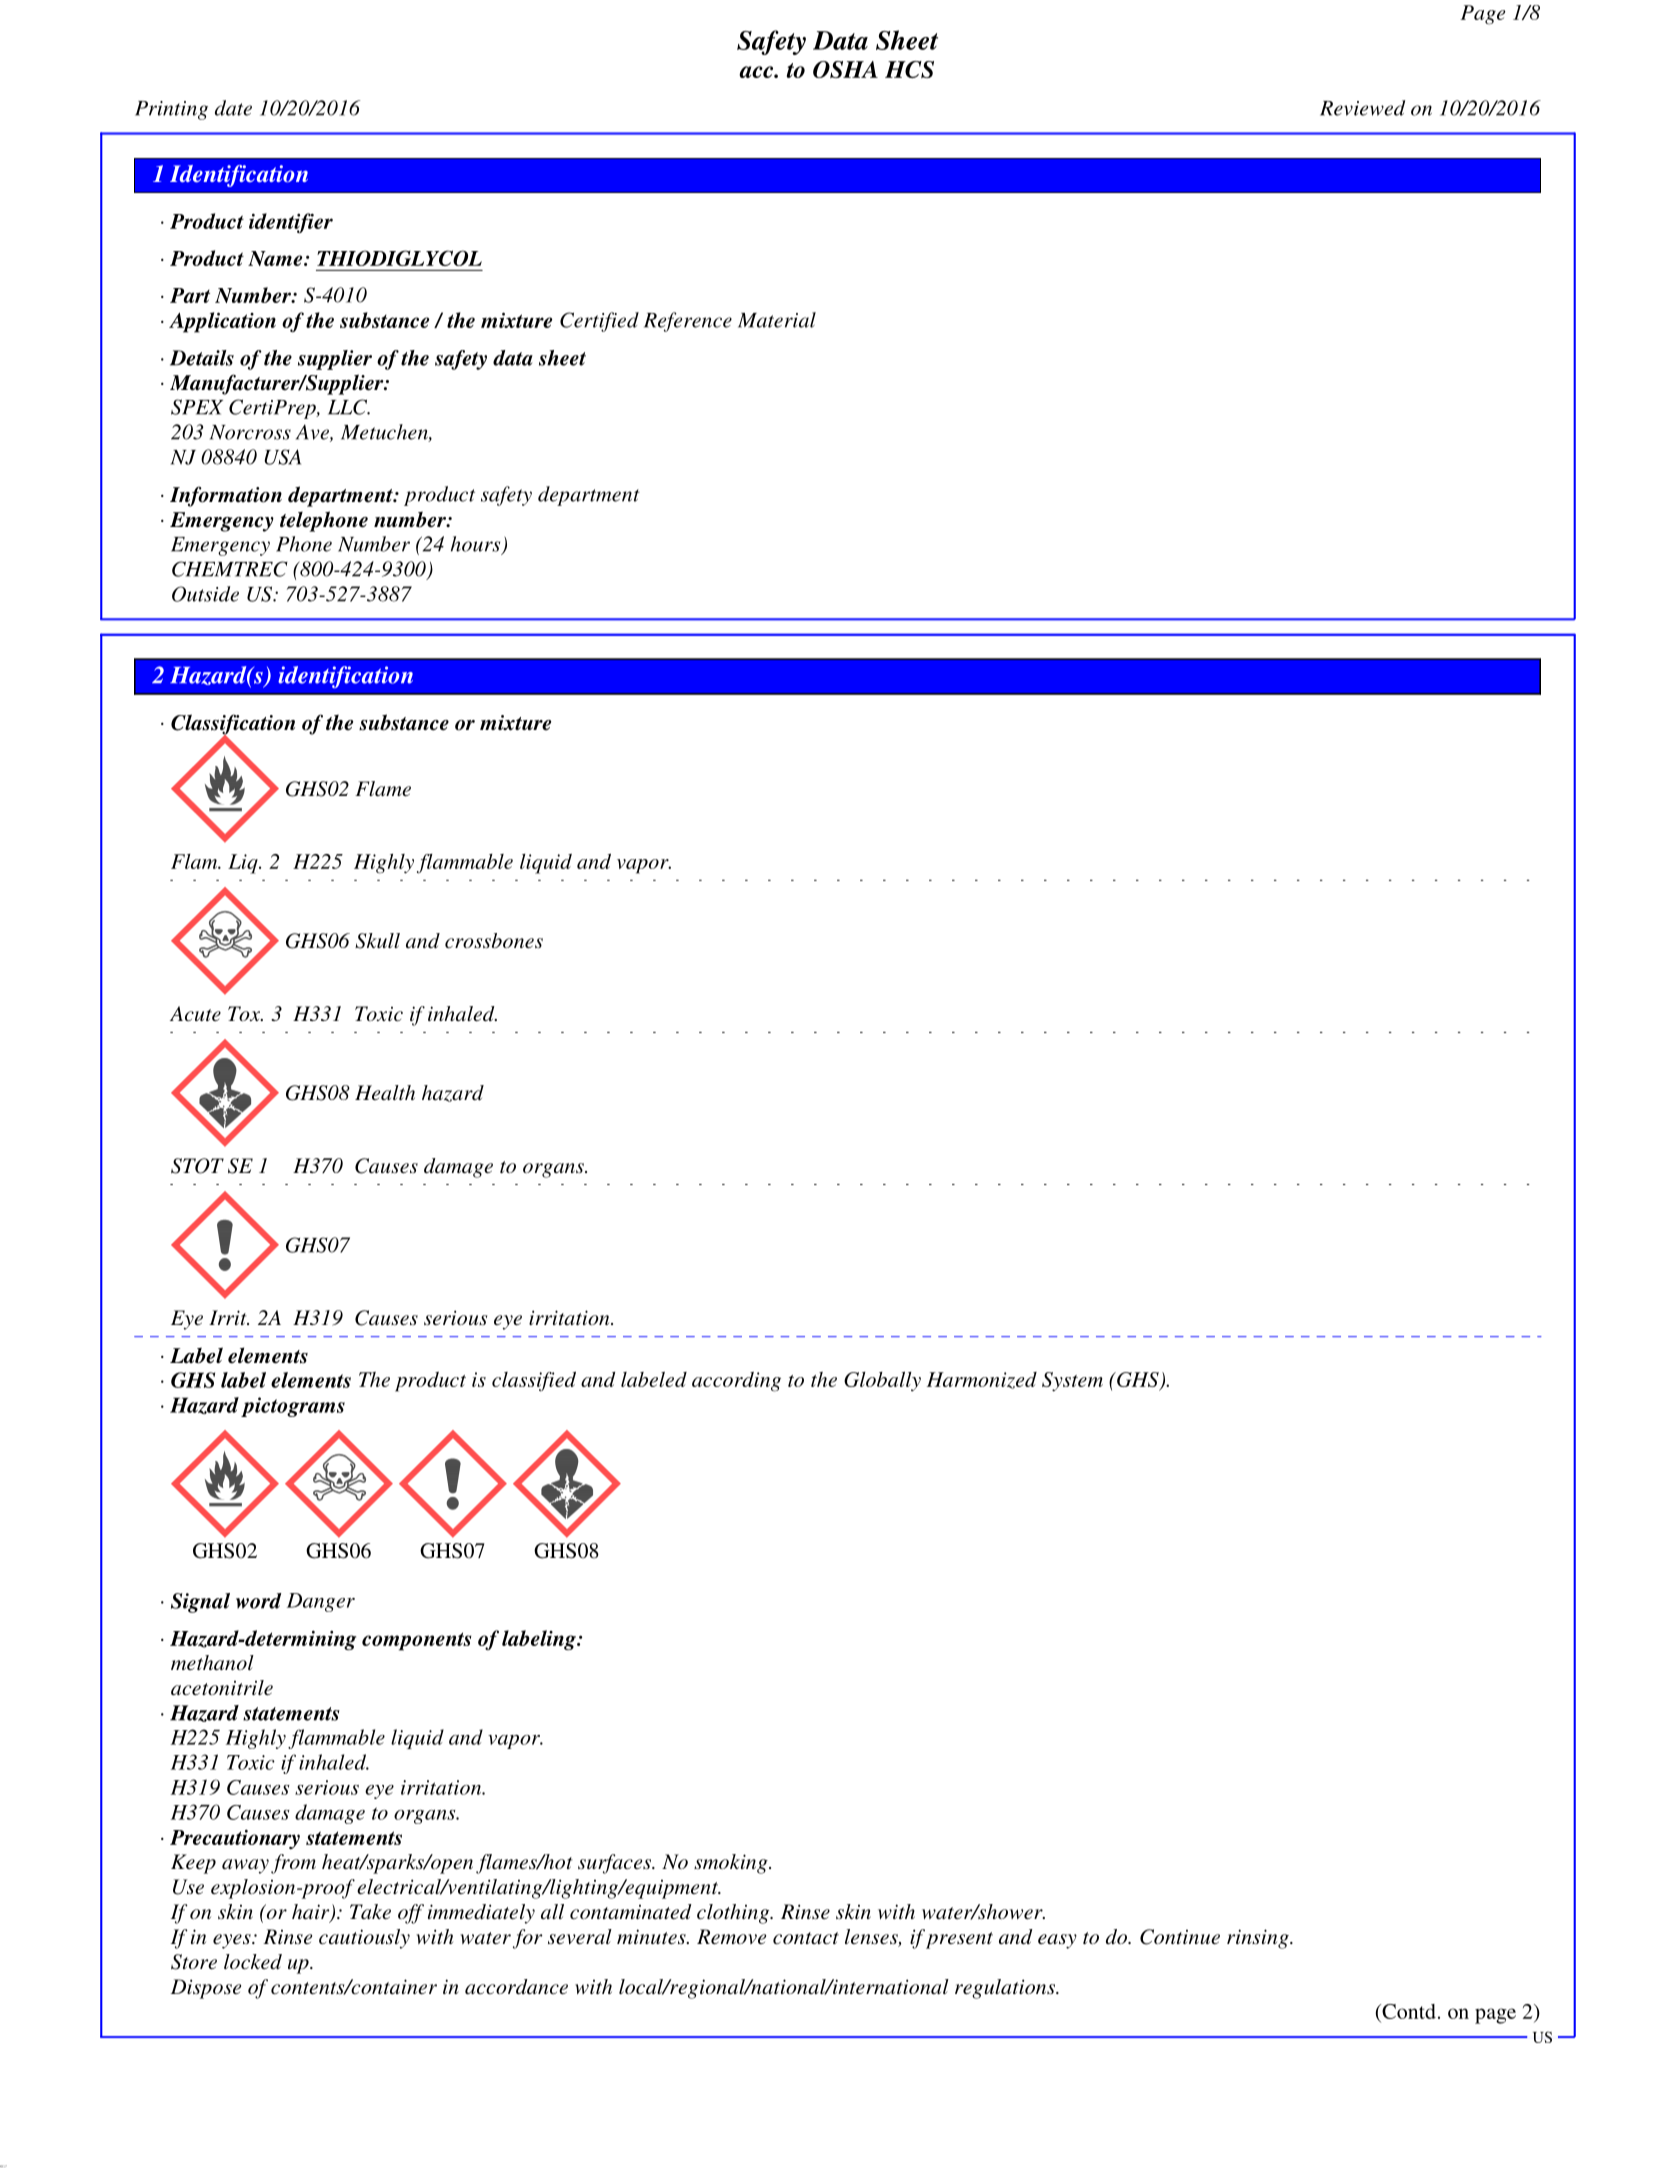 This screenshot has height=2168, width=1675. I want to click on Health, so click(385, 1093).
